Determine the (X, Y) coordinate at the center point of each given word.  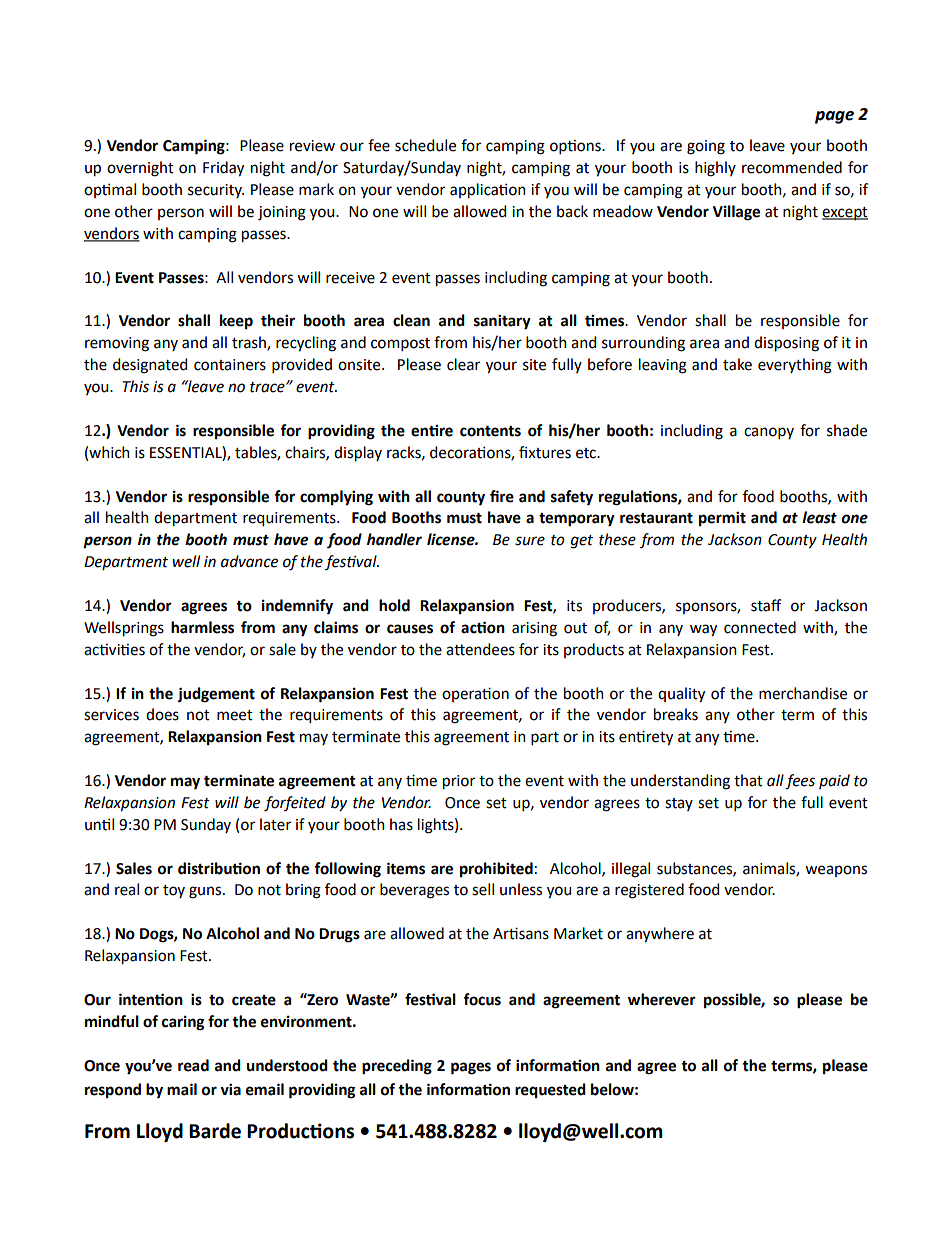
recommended (792, 167)
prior (459, 782)
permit (722, 519)
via (230, 1089)
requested (550, 1090)
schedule (425, 145)
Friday (223, 169)
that (748, 780)
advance (249, 561)
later (275, 824)
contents (490, 431)
